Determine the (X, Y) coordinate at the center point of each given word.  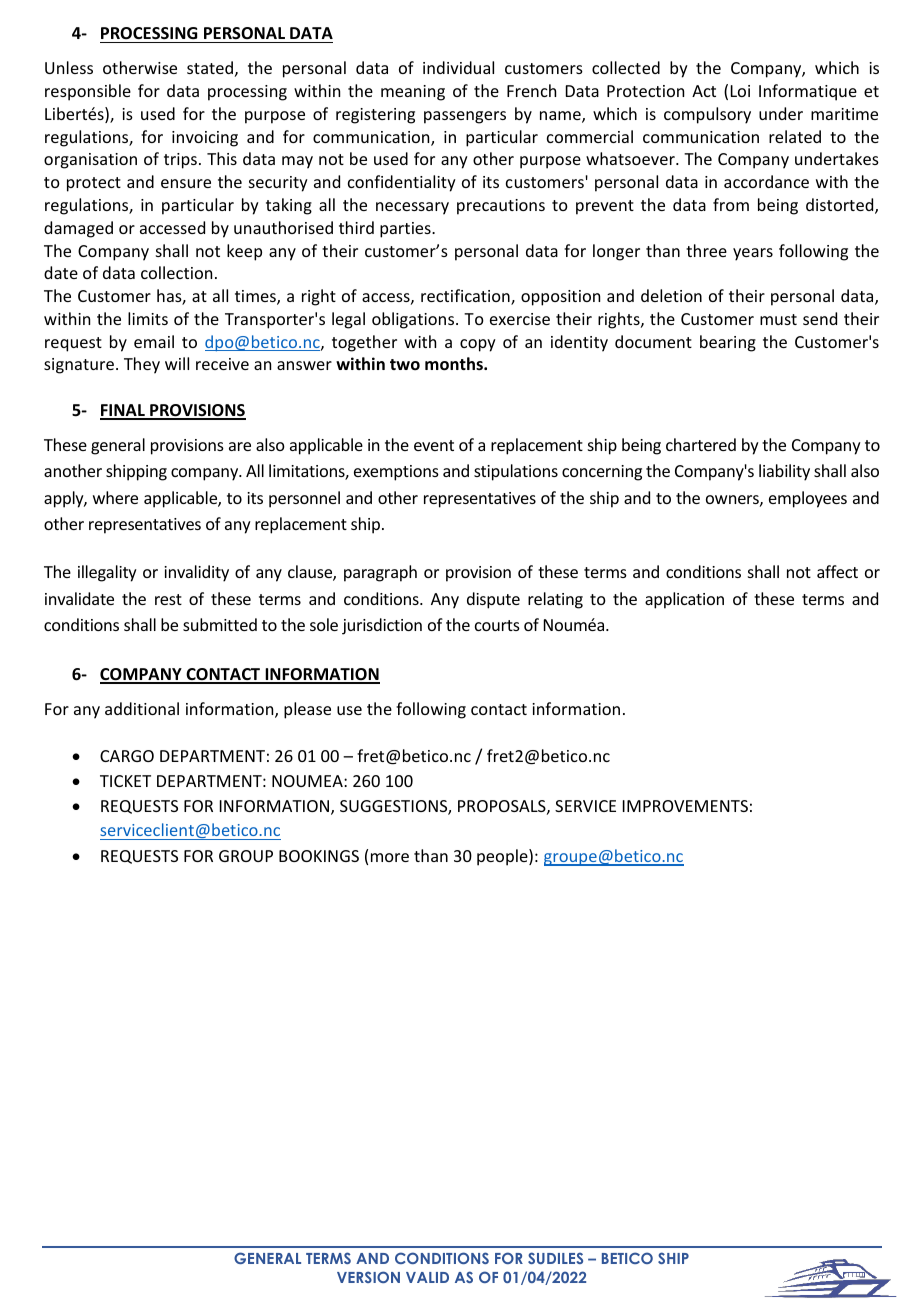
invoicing (205, 139)
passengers (465, 117)
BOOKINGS (319, 856)
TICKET (125, 781)
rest (168, 599)
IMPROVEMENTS (685, 806)
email (154, 341)
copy (478, 345)
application (684, 600)
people (503, 857)
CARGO (127, 756)
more (390, 857)
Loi (740, 91)
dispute (493, 600)
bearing (728, 343)
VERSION (368, 1277)
